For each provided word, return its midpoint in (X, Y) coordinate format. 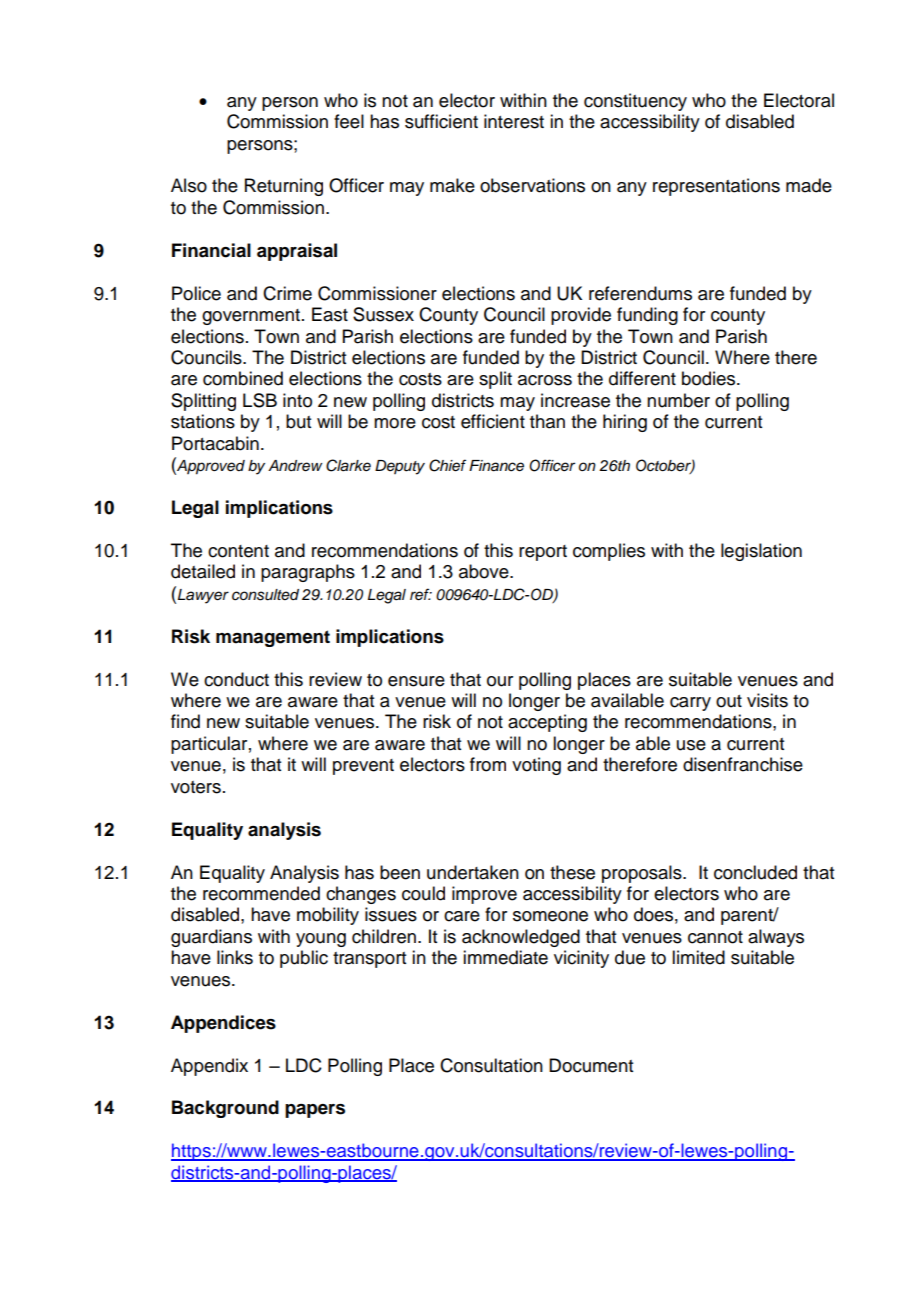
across (545, 380)
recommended (261, 893)
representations (716, 187)
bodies (710, 378)
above (485, 571)
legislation (761, 552)
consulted (265, 595)
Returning (284, 187)
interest (514, 121)
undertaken (473, 872)
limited (698, 957)
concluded (755, 872)
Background (225, 1109)
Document (591, 1065)
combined (243, 378)
